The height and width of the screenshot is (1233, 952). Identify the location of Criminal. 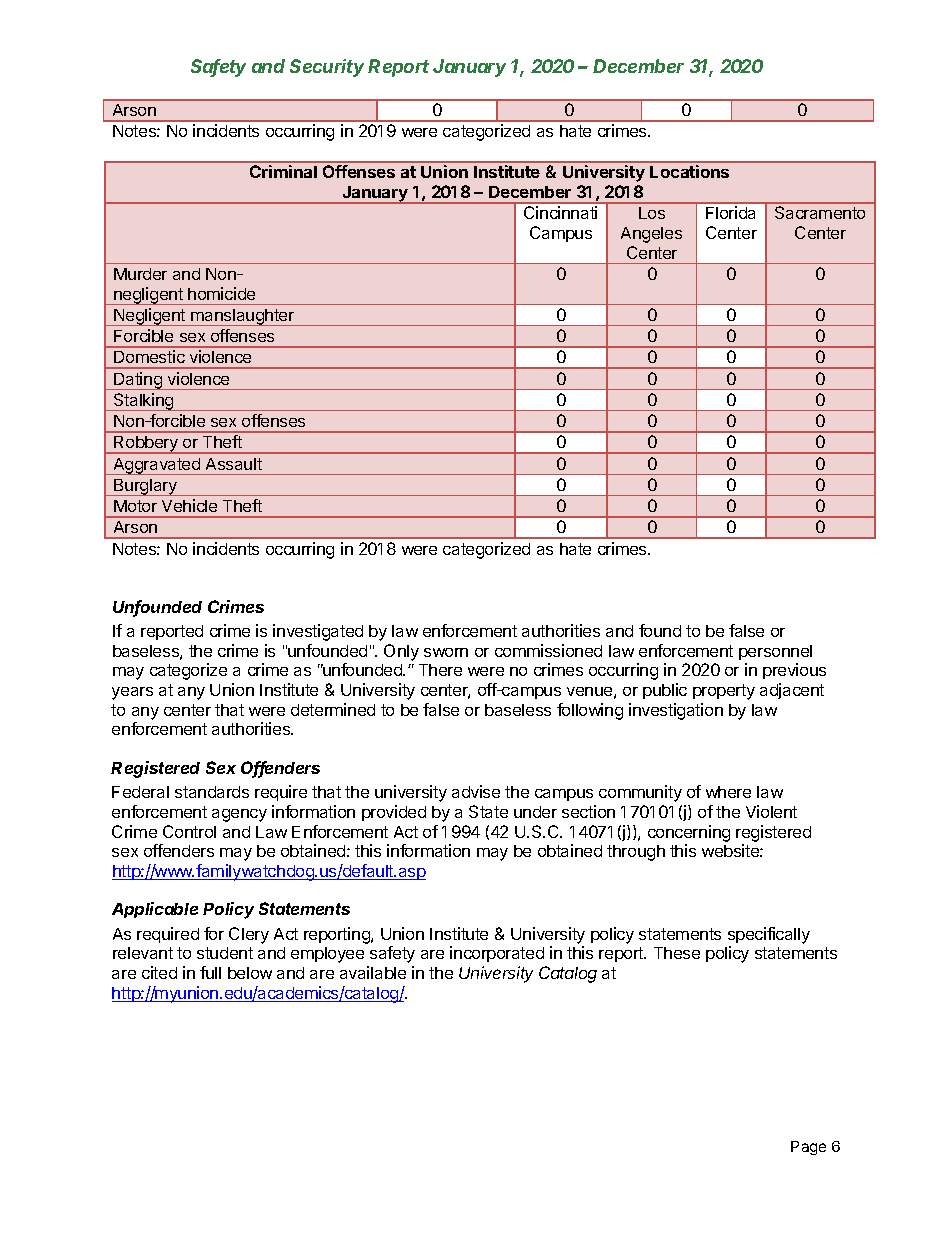
(283, 171).
